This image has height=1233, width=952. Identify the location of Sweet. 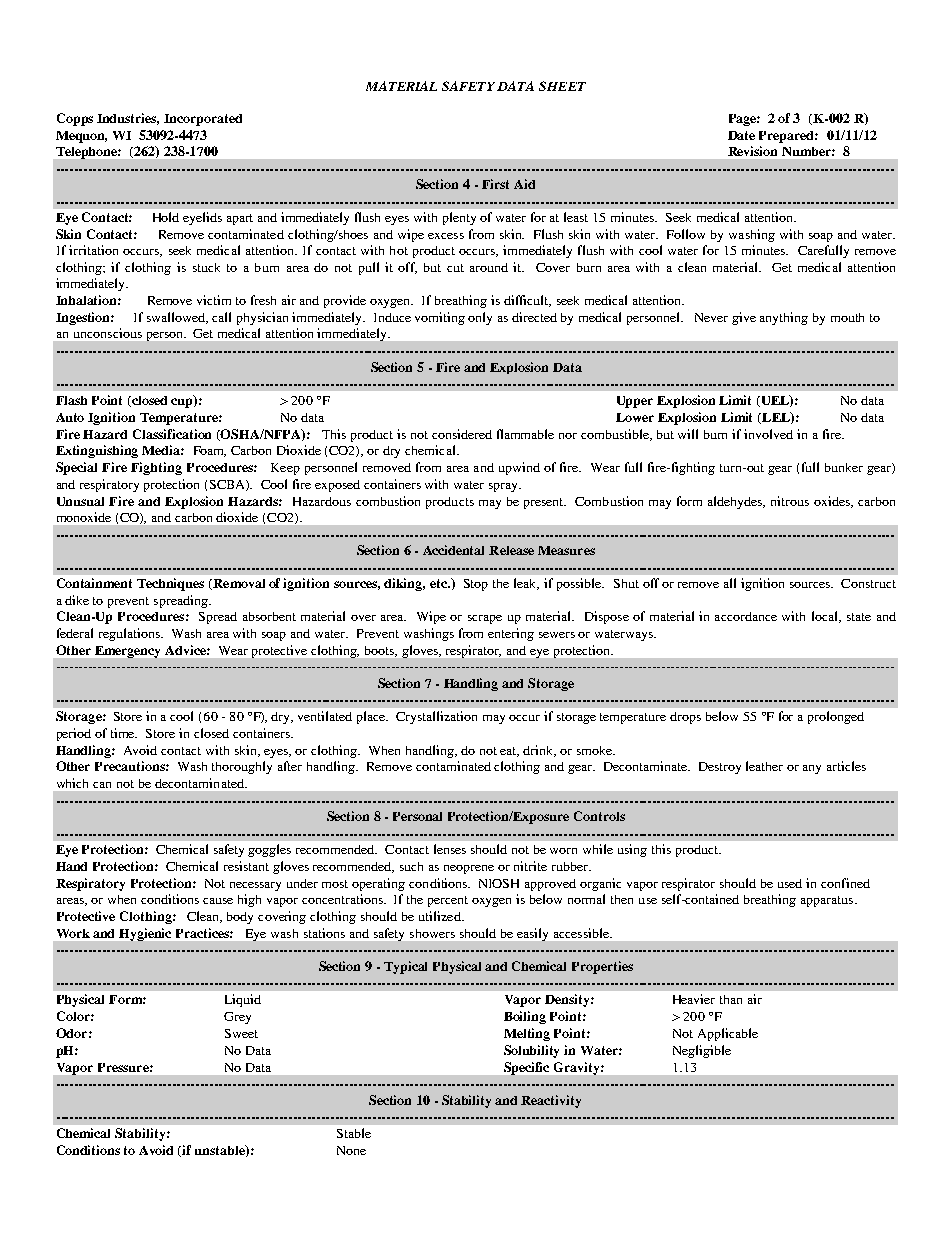
(241, 1033).
